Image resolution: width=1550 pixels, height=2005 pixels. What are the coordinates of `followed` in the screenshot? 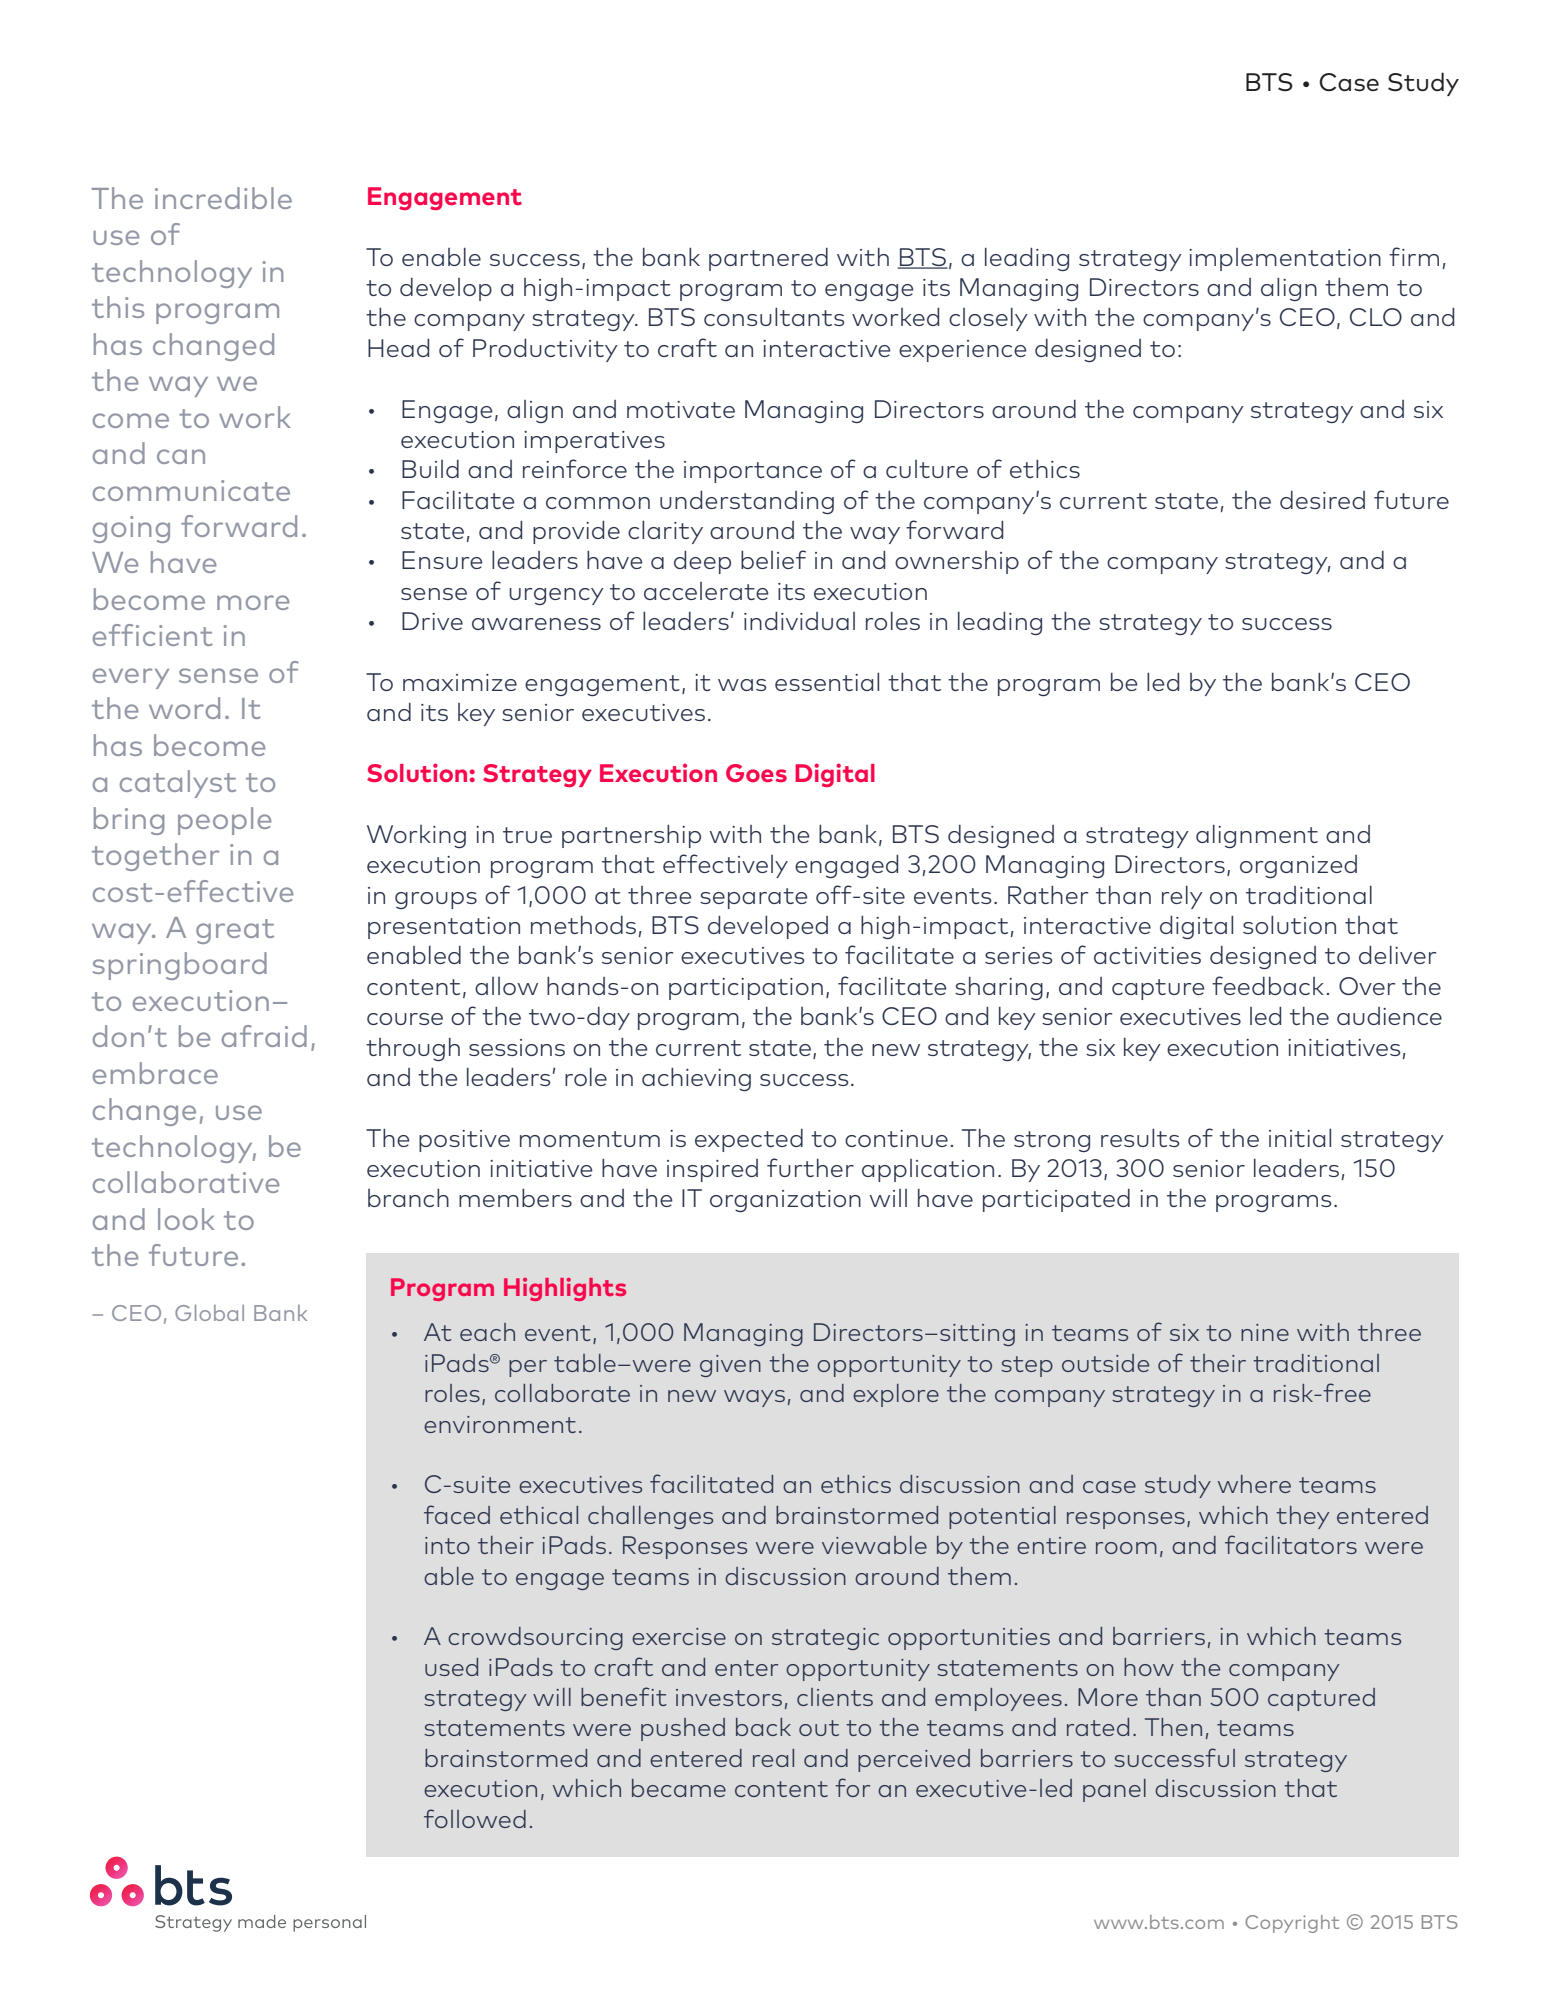 It's located at (475, 1818).
